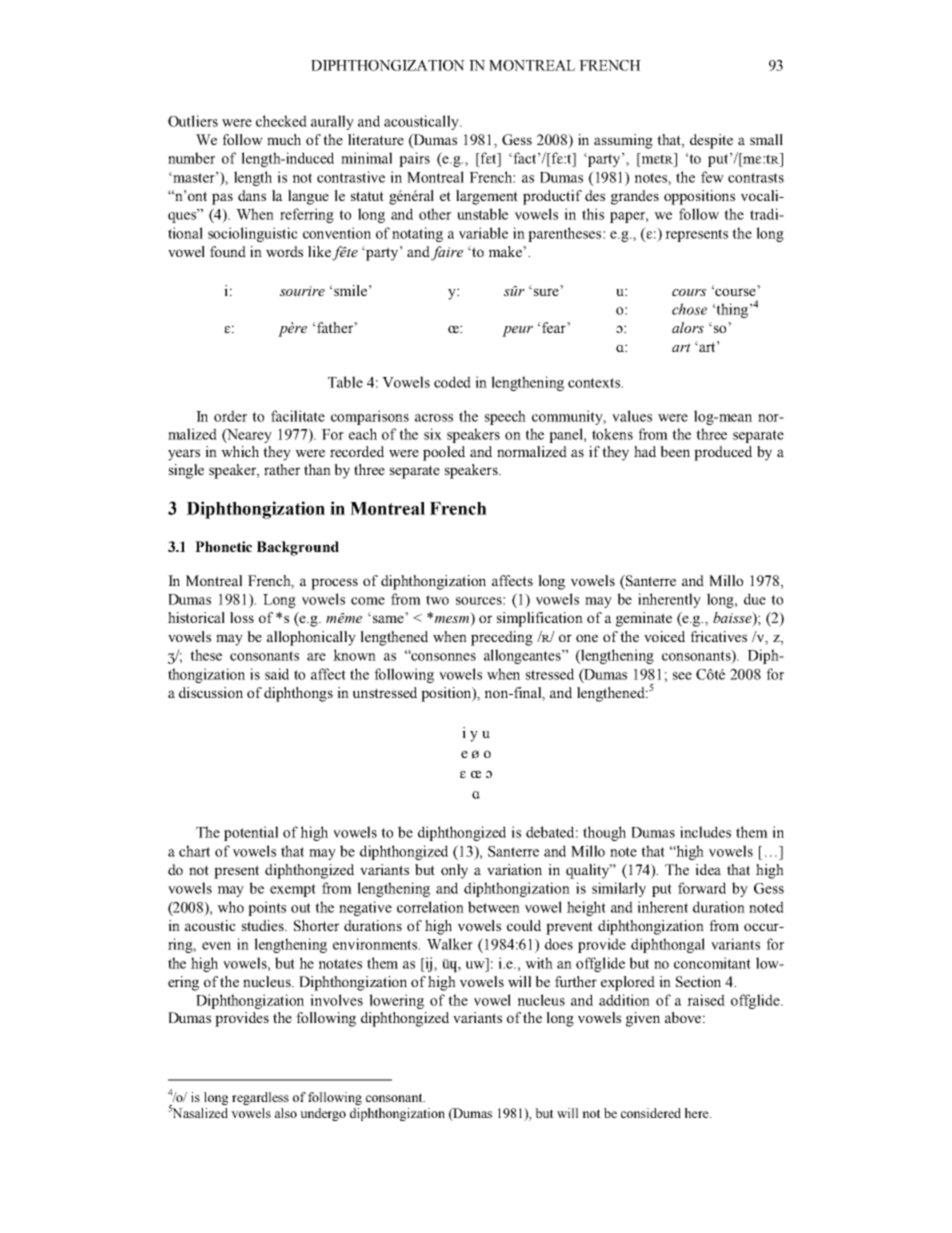 This page has height=1233, width=952. Describe the element at coordinates (711, 141) in the page. I see `despite` at that location.
